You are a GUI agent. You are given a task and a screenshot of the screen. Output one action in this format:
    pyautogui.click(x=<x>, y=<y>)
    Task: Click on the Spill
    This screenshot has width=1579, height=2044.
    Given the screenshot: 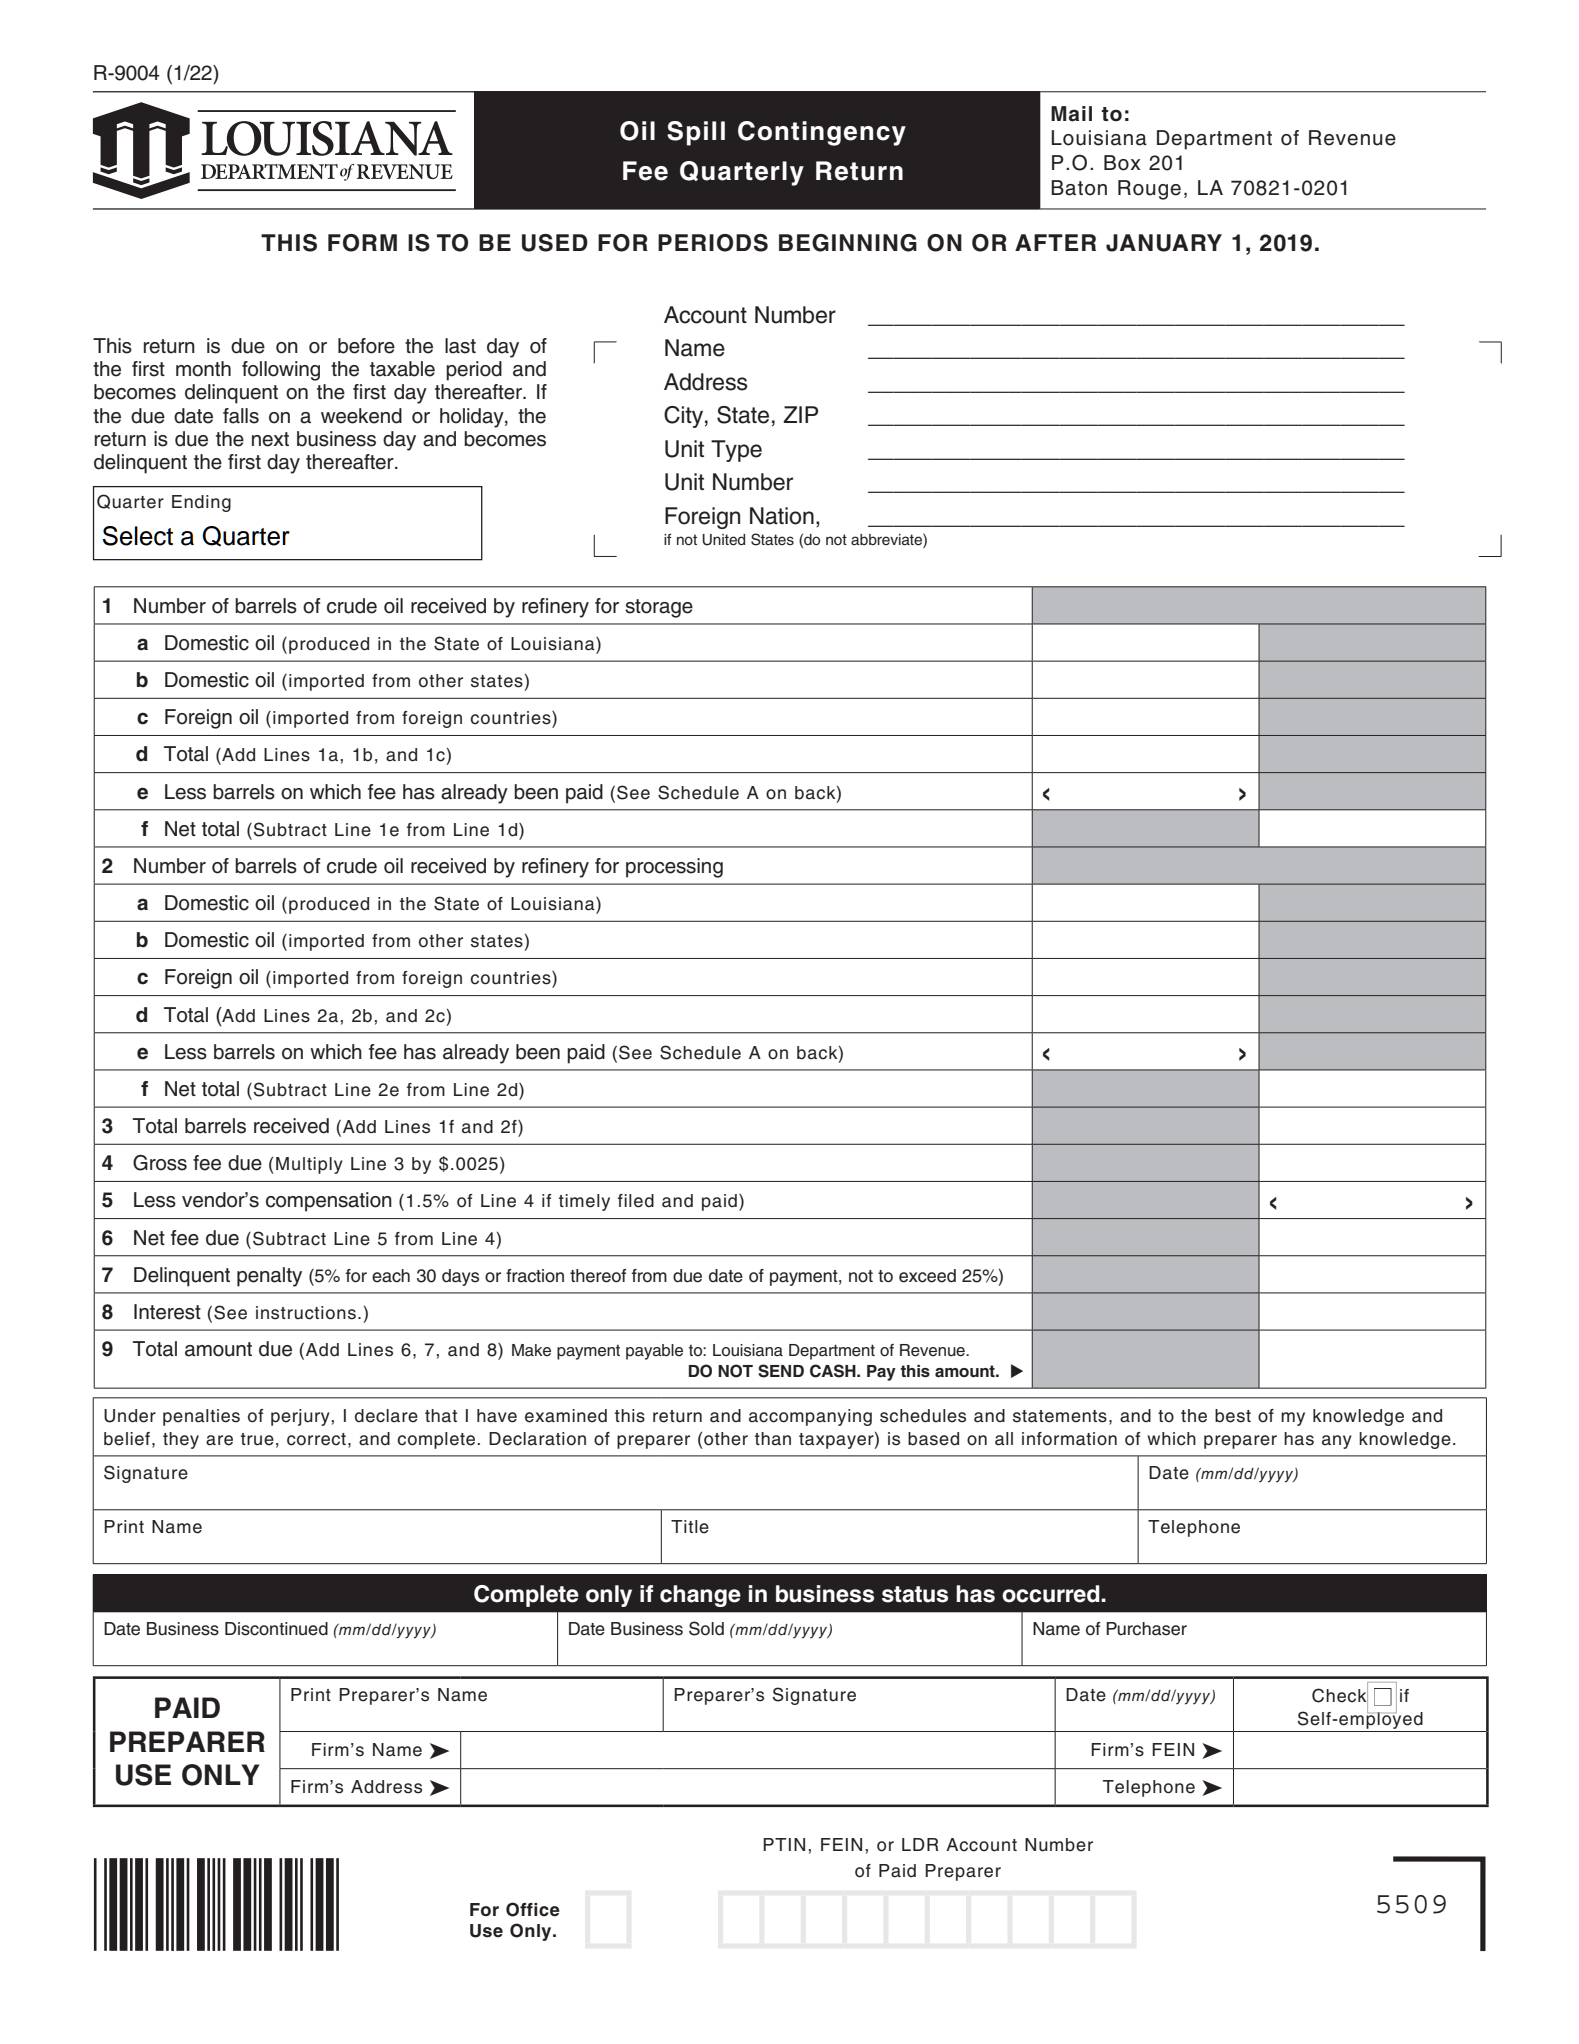 What is the action you would take?
    pyautogui.click(x=696, y=133)
